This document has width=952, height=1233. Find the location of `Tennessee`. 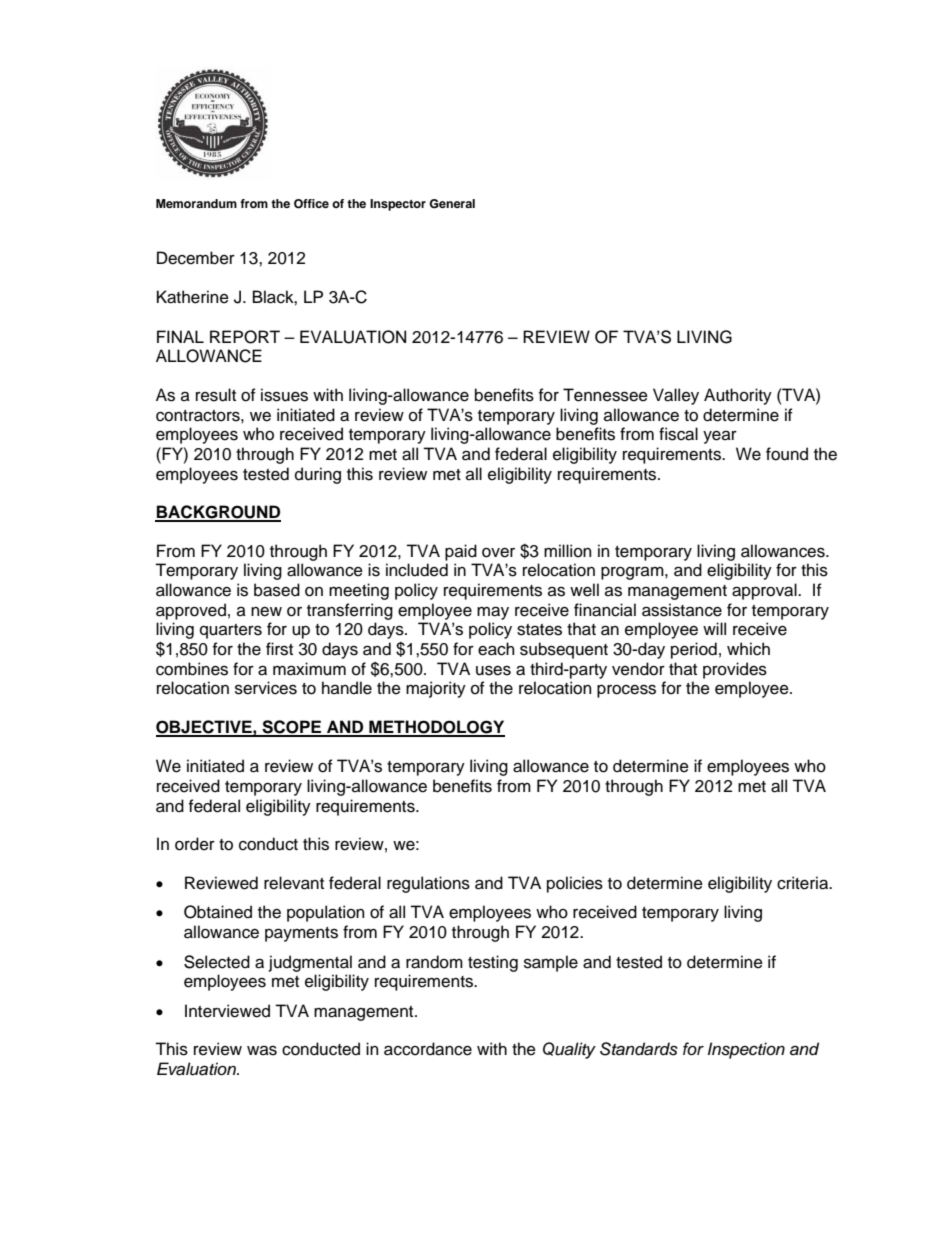

Tennessee is located at coordinates (605, 395).
